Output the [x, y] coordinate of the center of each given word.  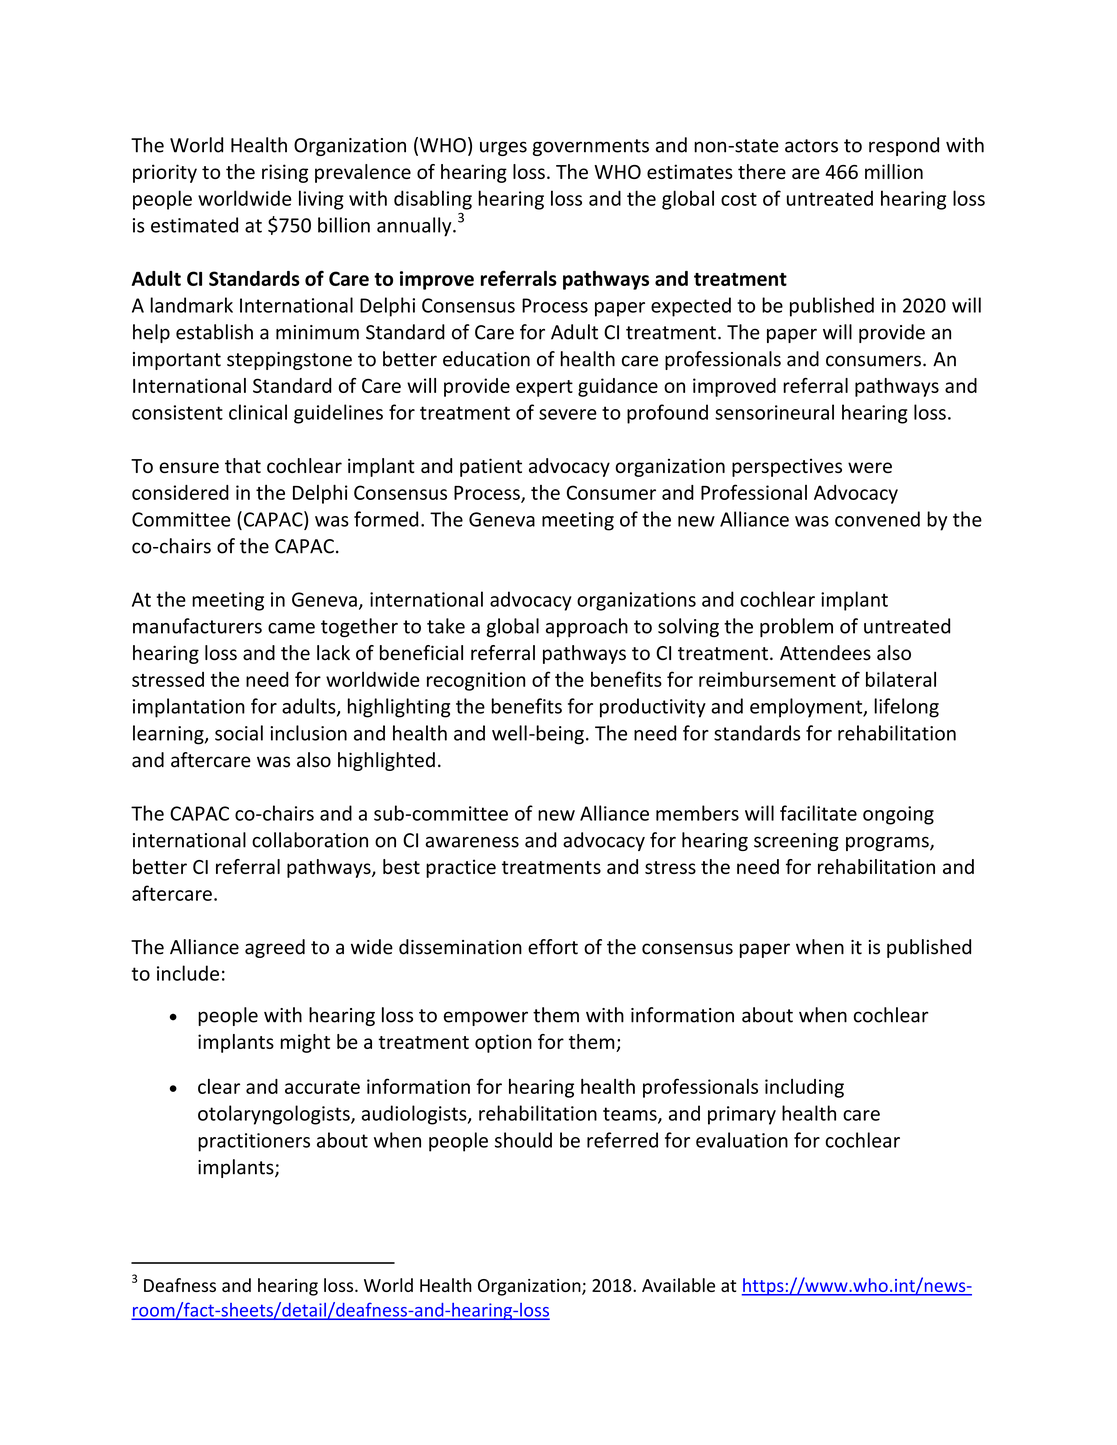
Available [678, 1285]
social [239, 733]
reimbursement [767, 679]
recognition [476, 681]
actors [811, 146]
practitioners [254, 1142]
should [523, 1140]
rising [285, 173]
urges [503, 148]
